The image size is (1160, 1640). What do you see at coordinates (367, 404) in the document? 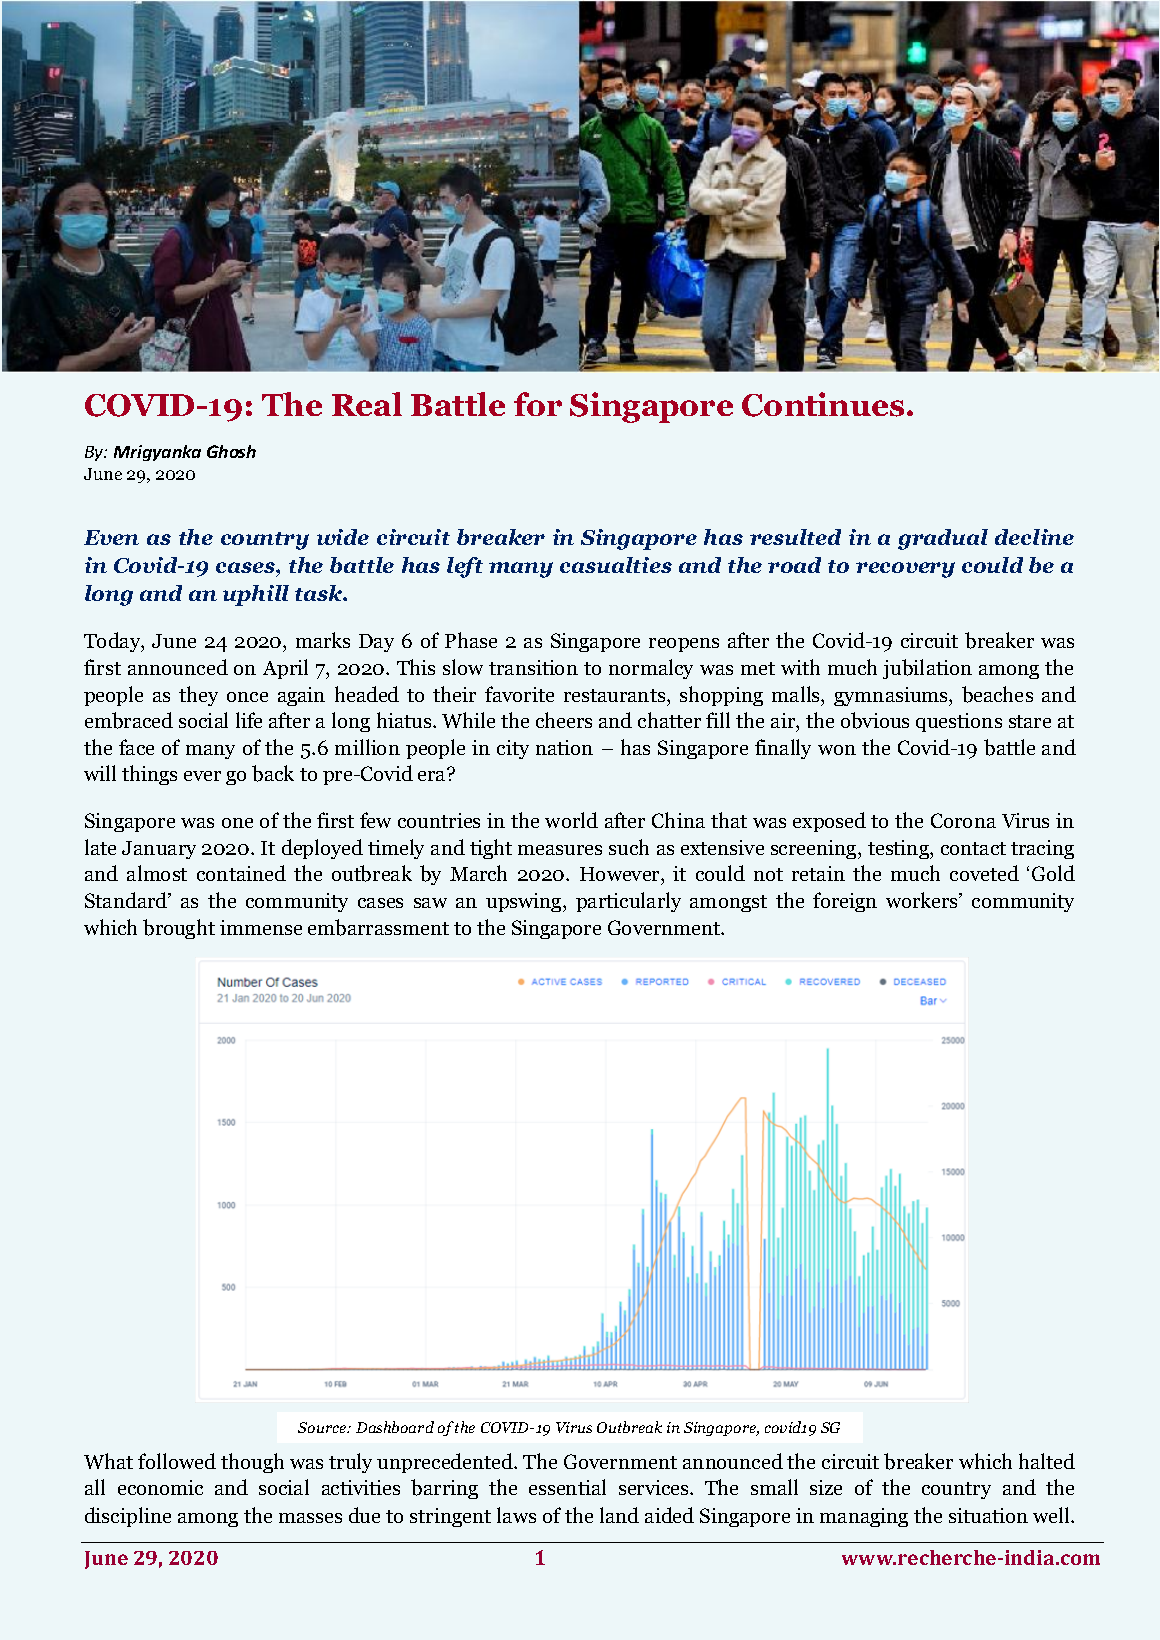
I see `Real` at bounding box center [367, 404].
